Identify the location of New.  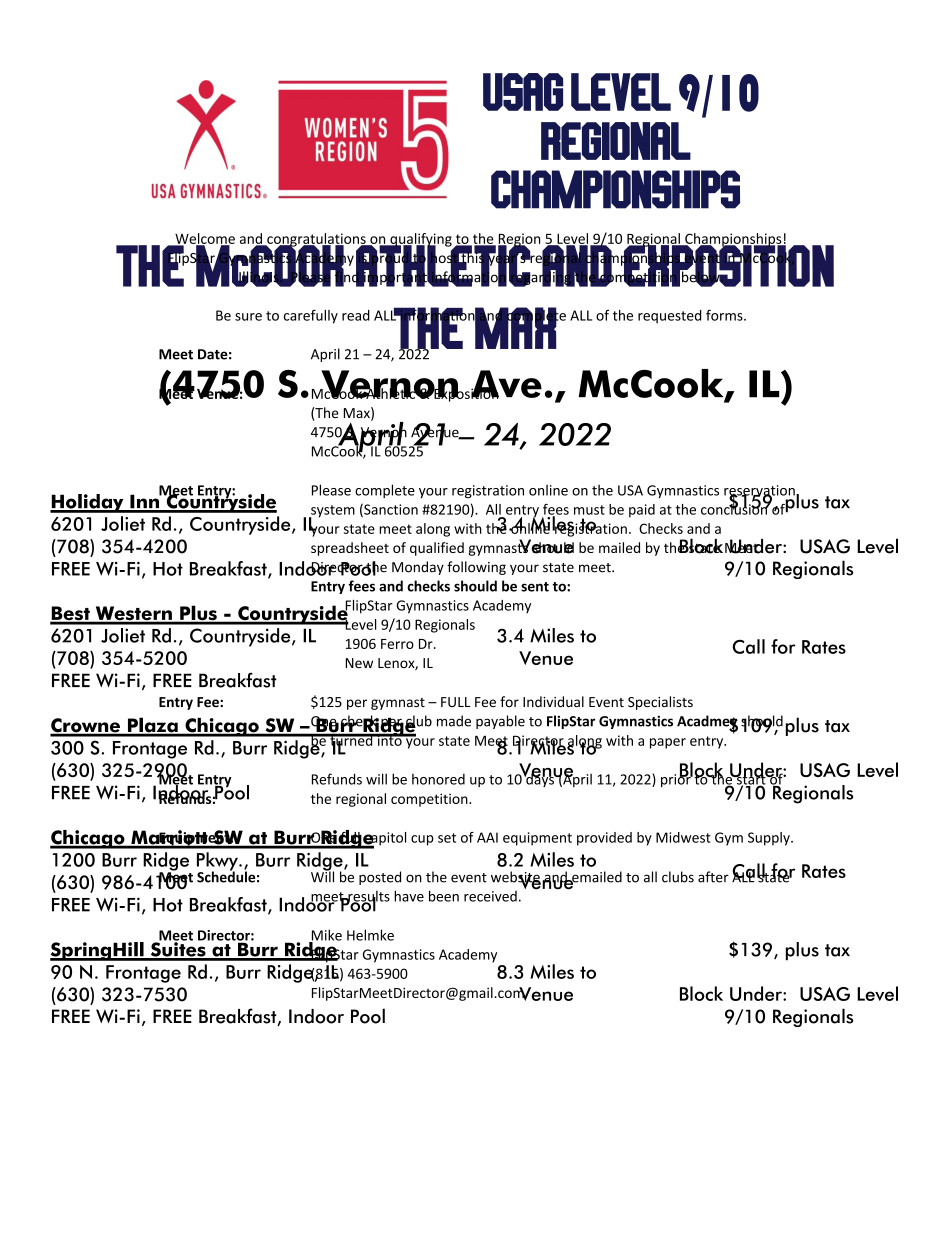
(359, 663).
